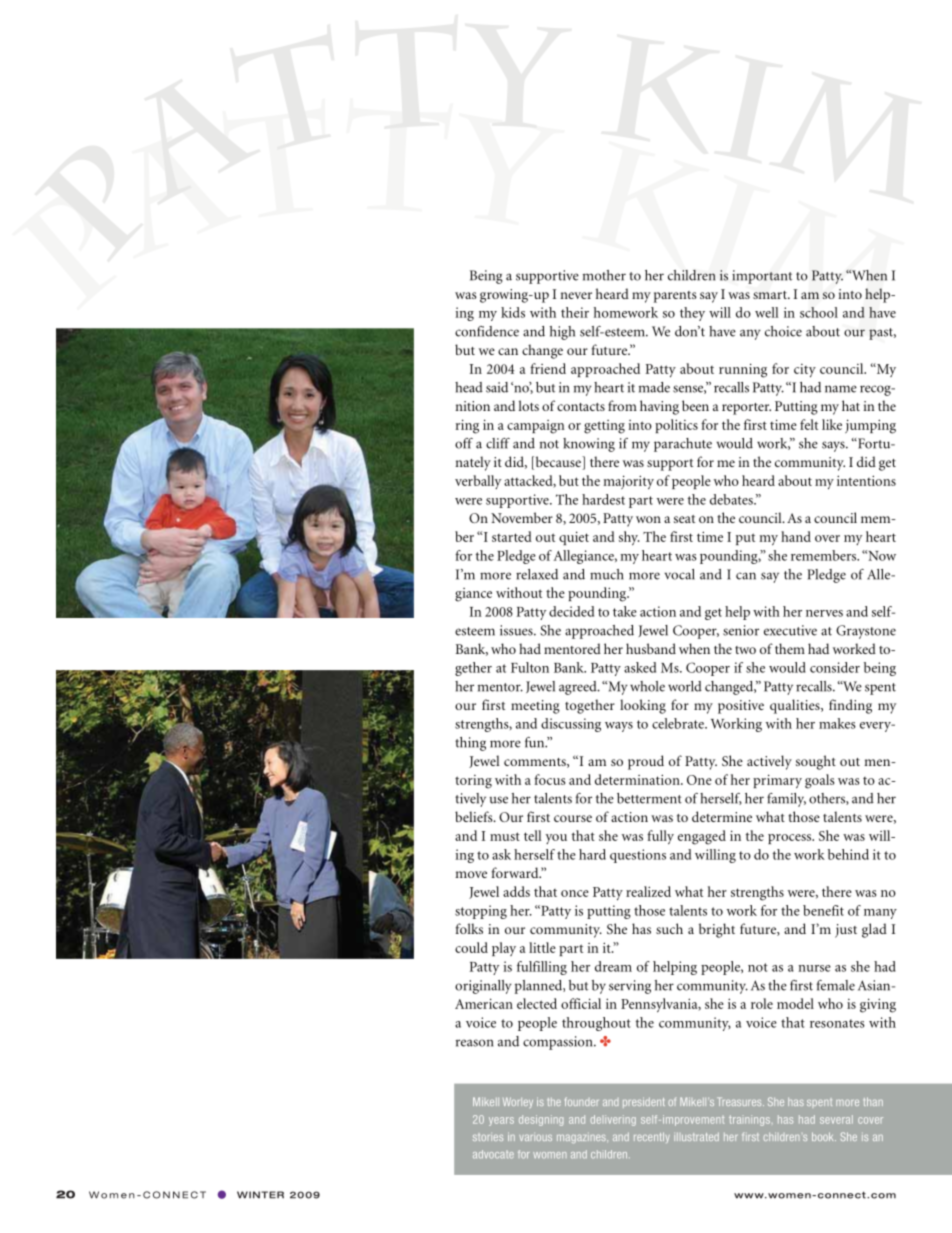  What do you see at coordinates (837, 723) in the screenshot?
I see `makes` at bounding box center [837, 723].
